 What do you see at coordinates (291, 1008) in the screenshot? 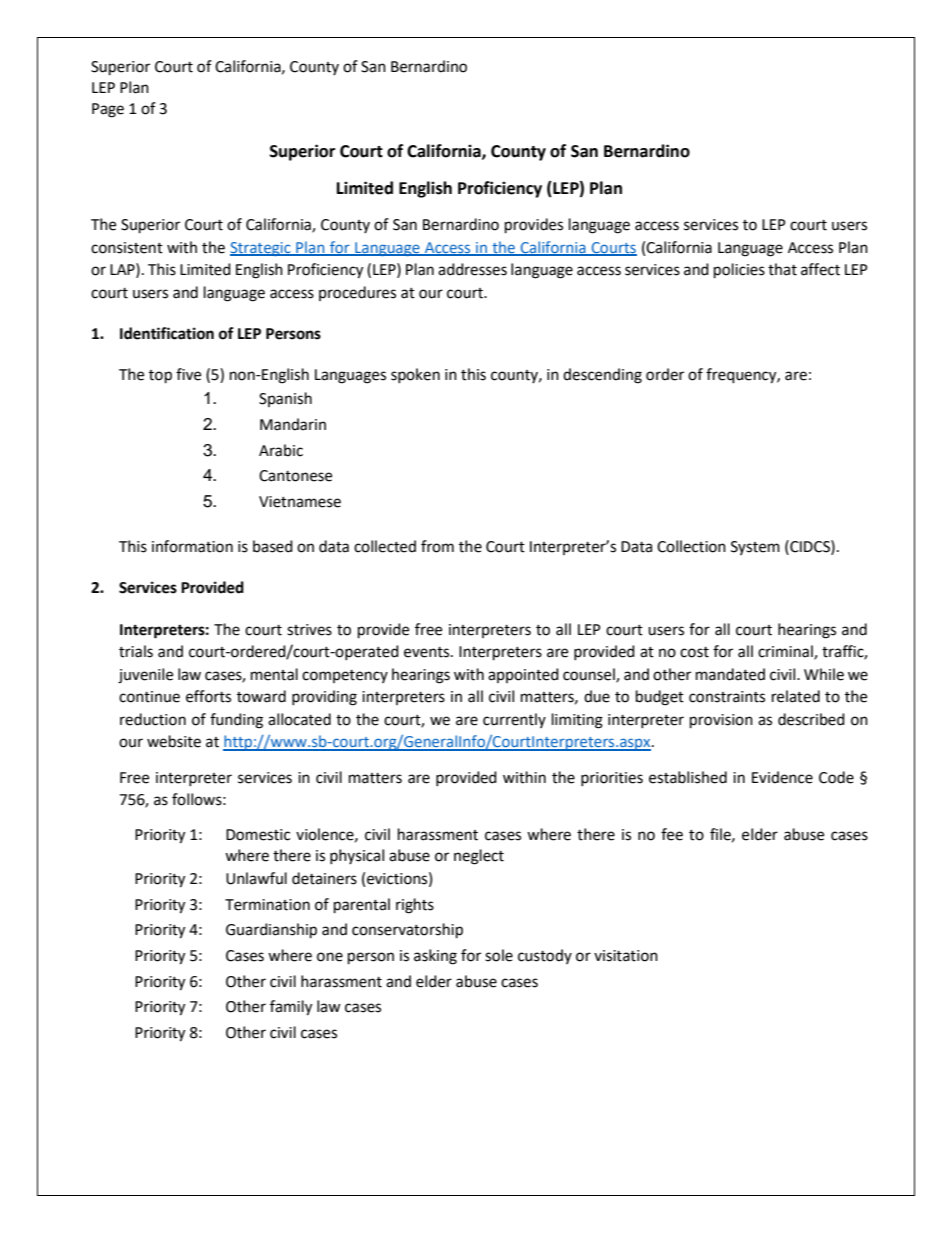
I see `family` at bounding box center [291, 1008].
